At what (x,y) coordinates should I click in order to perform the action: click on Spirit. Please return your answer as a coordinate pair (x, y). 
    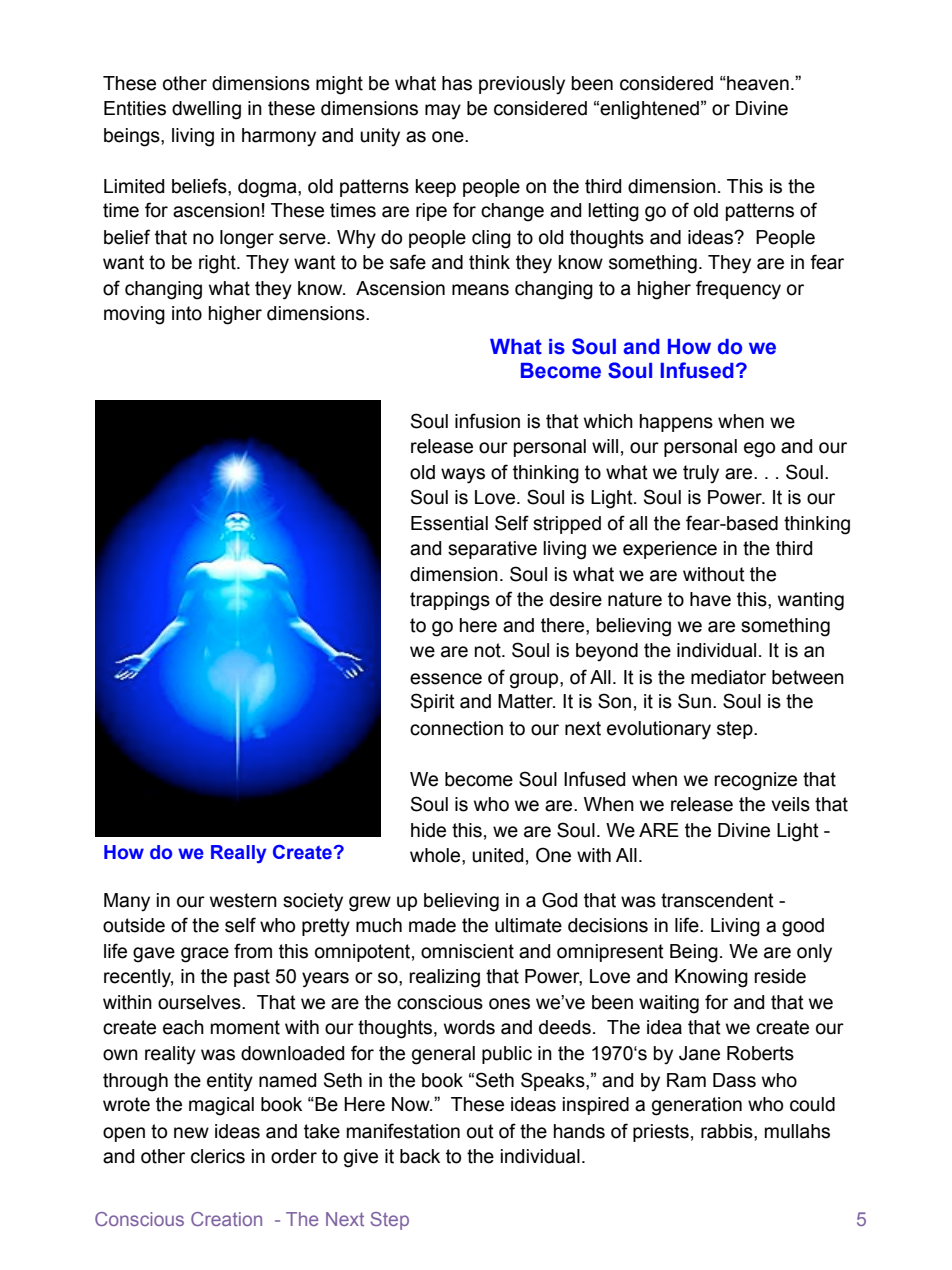
    Looking at the image, I should click on (433, 702).
